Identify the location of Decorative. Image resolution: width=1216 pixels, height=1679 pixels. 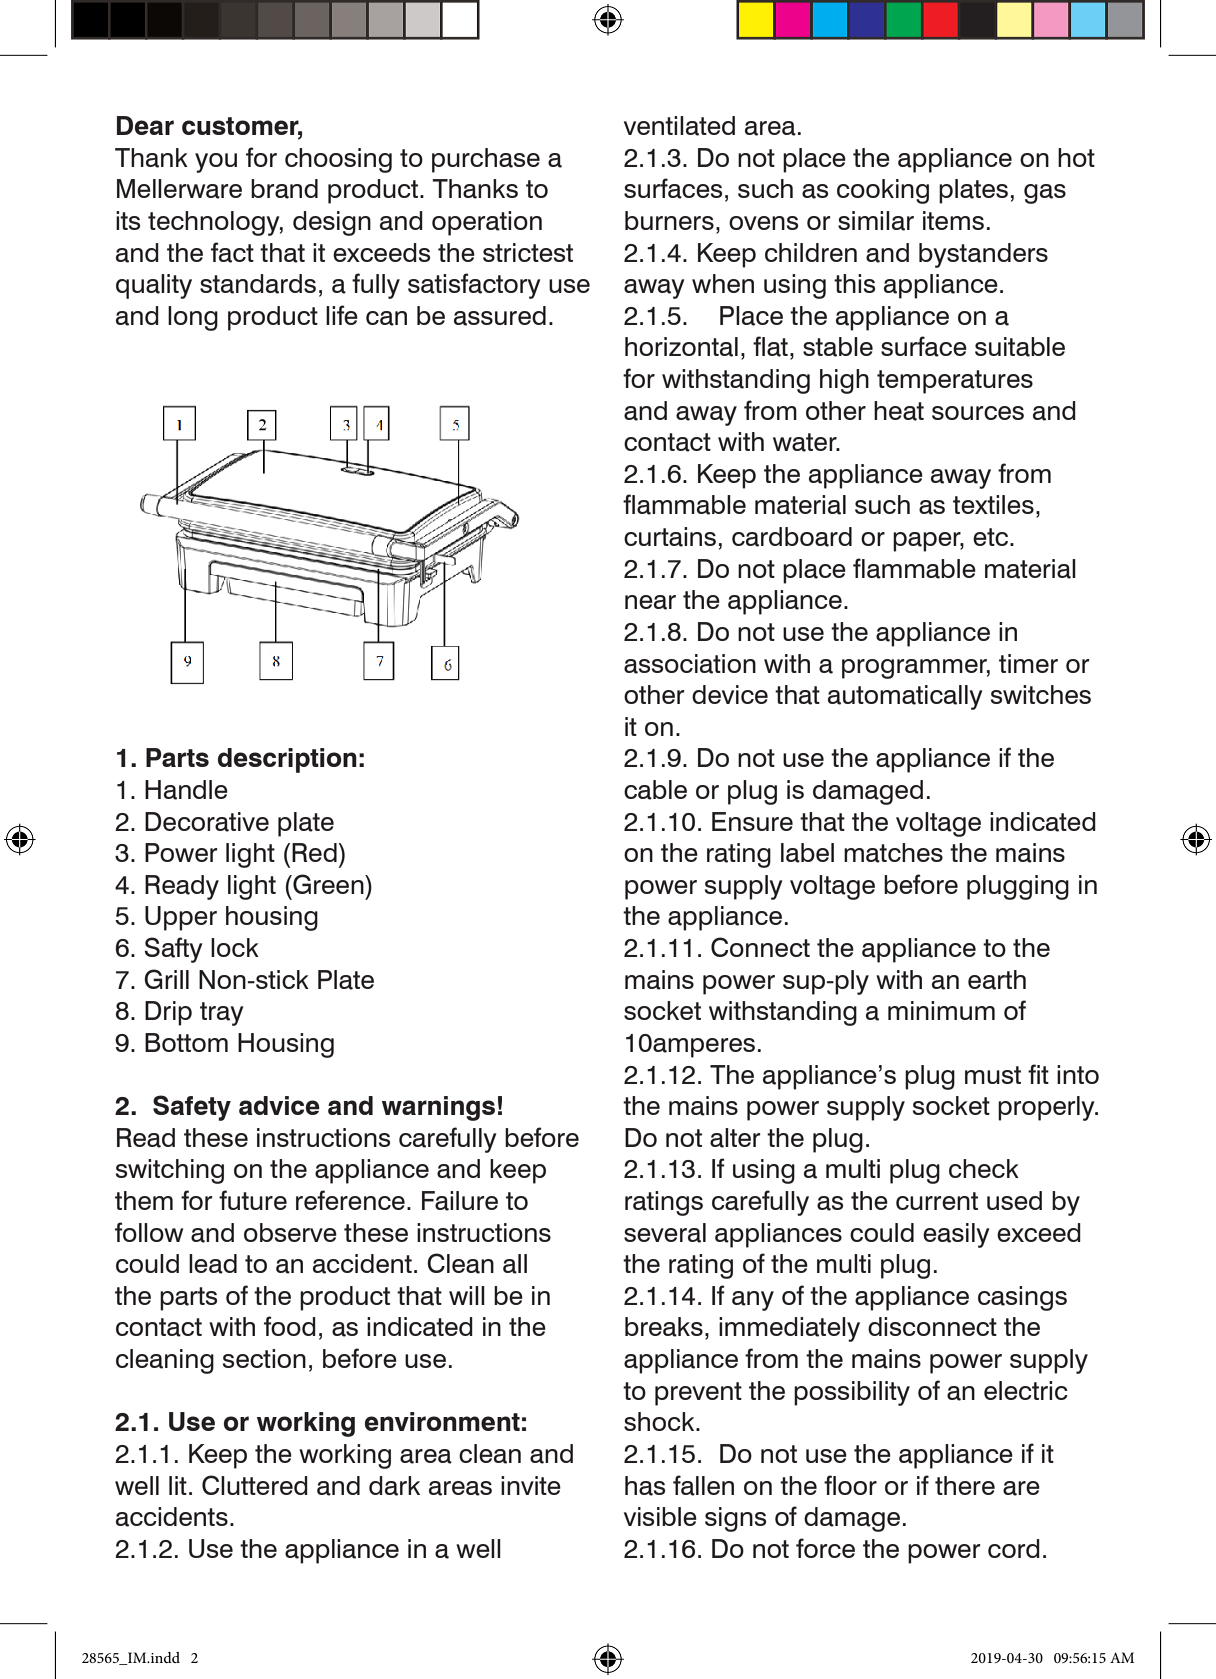
(207, 822).
